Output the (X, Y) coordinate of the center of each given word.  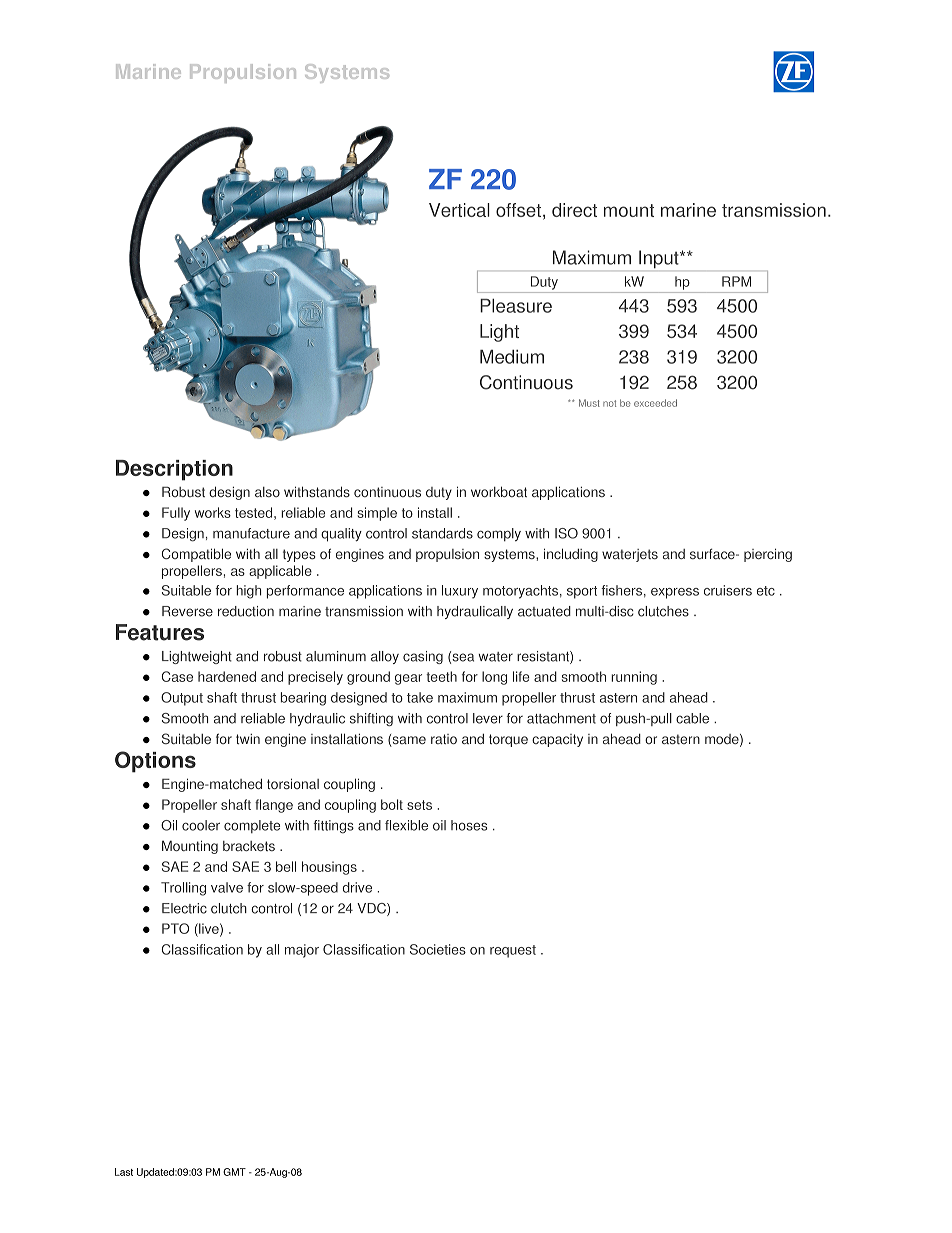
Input (660, 259)
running (634, 678)
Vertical (459, 210)
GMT (234, 1172)
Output (182, 699)
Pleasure (516, 306)
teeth (441, 676)
